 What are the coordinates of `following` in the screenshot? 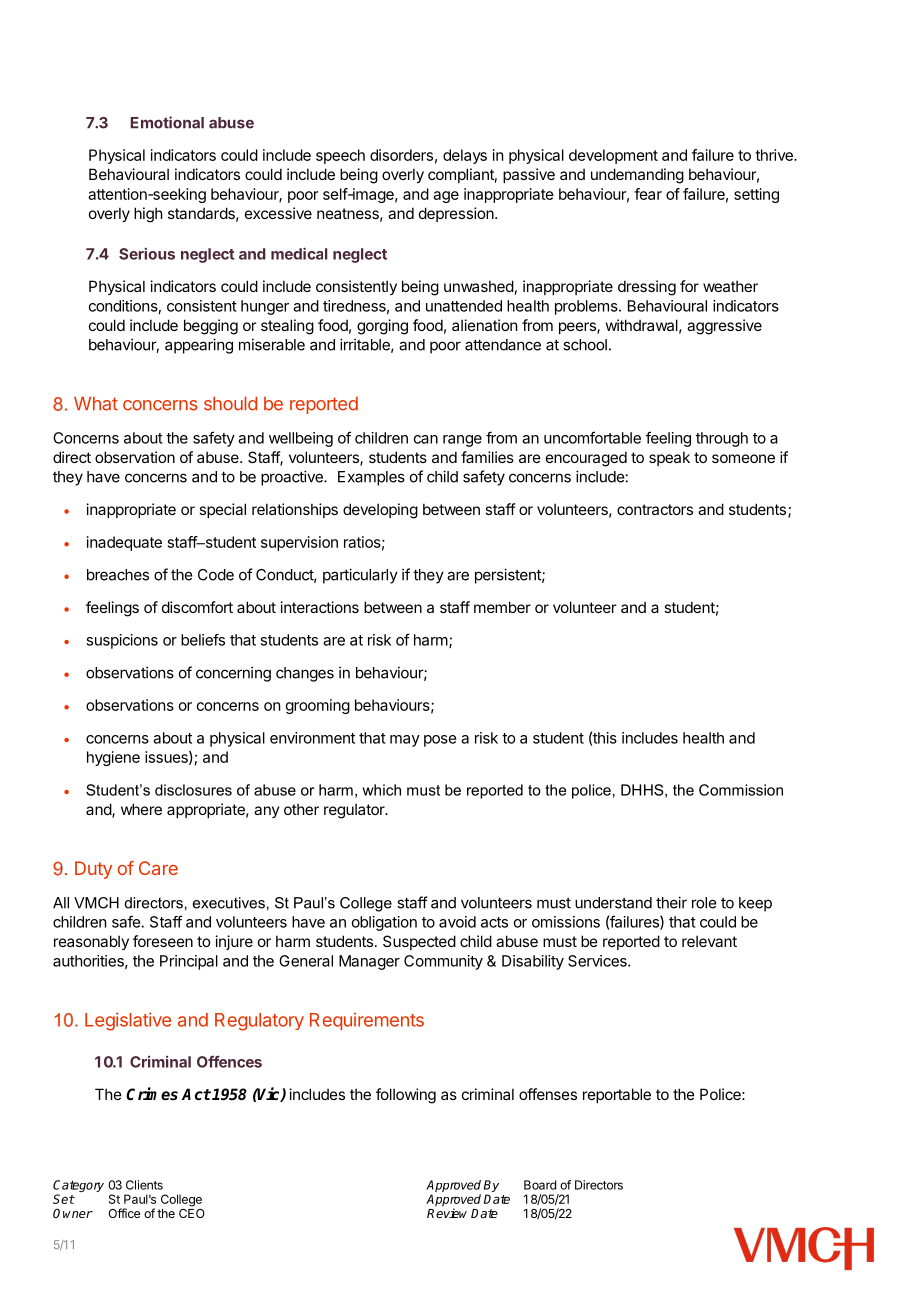 It's located at (406, 1096).
